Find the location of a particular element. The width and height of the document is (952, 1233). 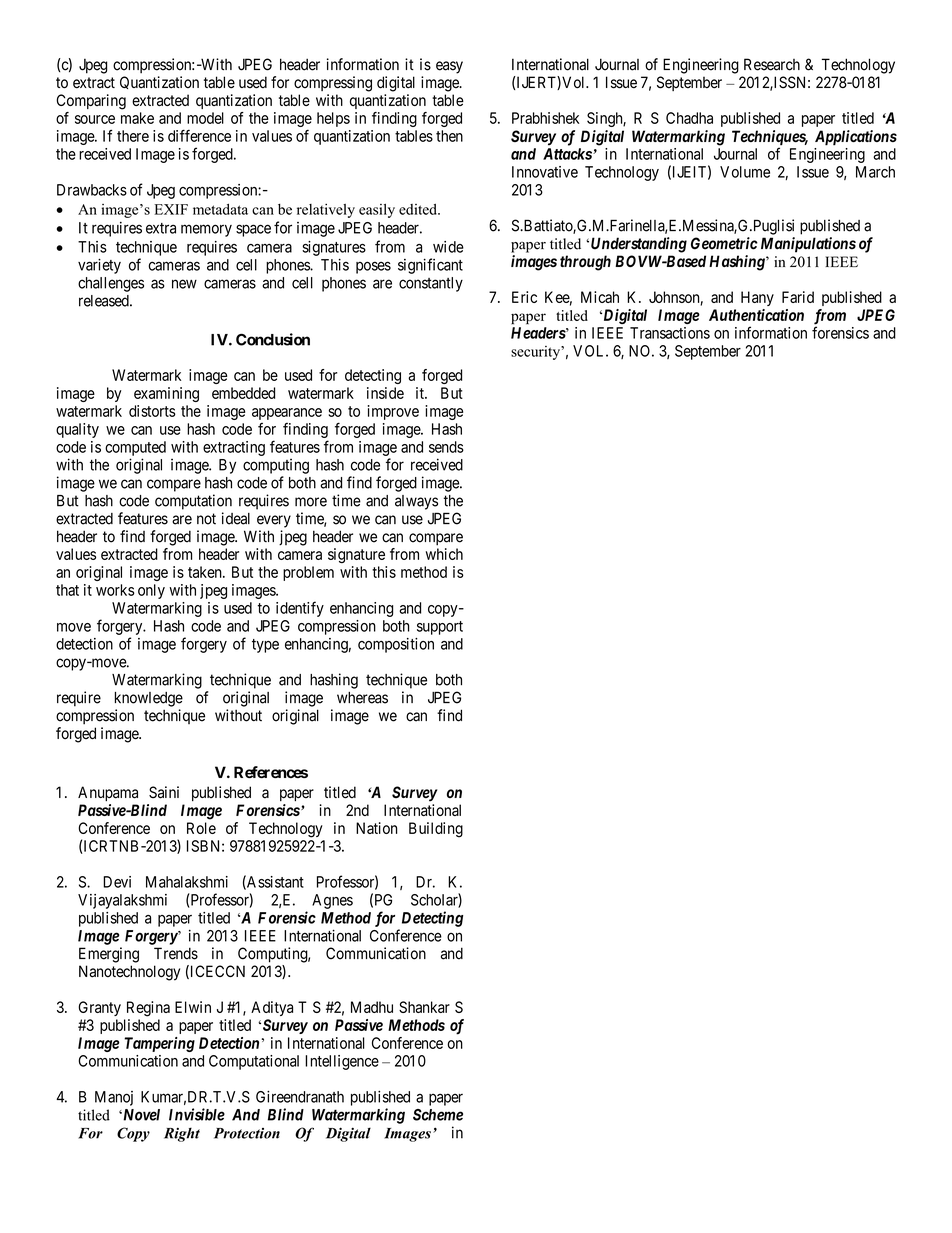

support is located at coordinates (440, 628).
